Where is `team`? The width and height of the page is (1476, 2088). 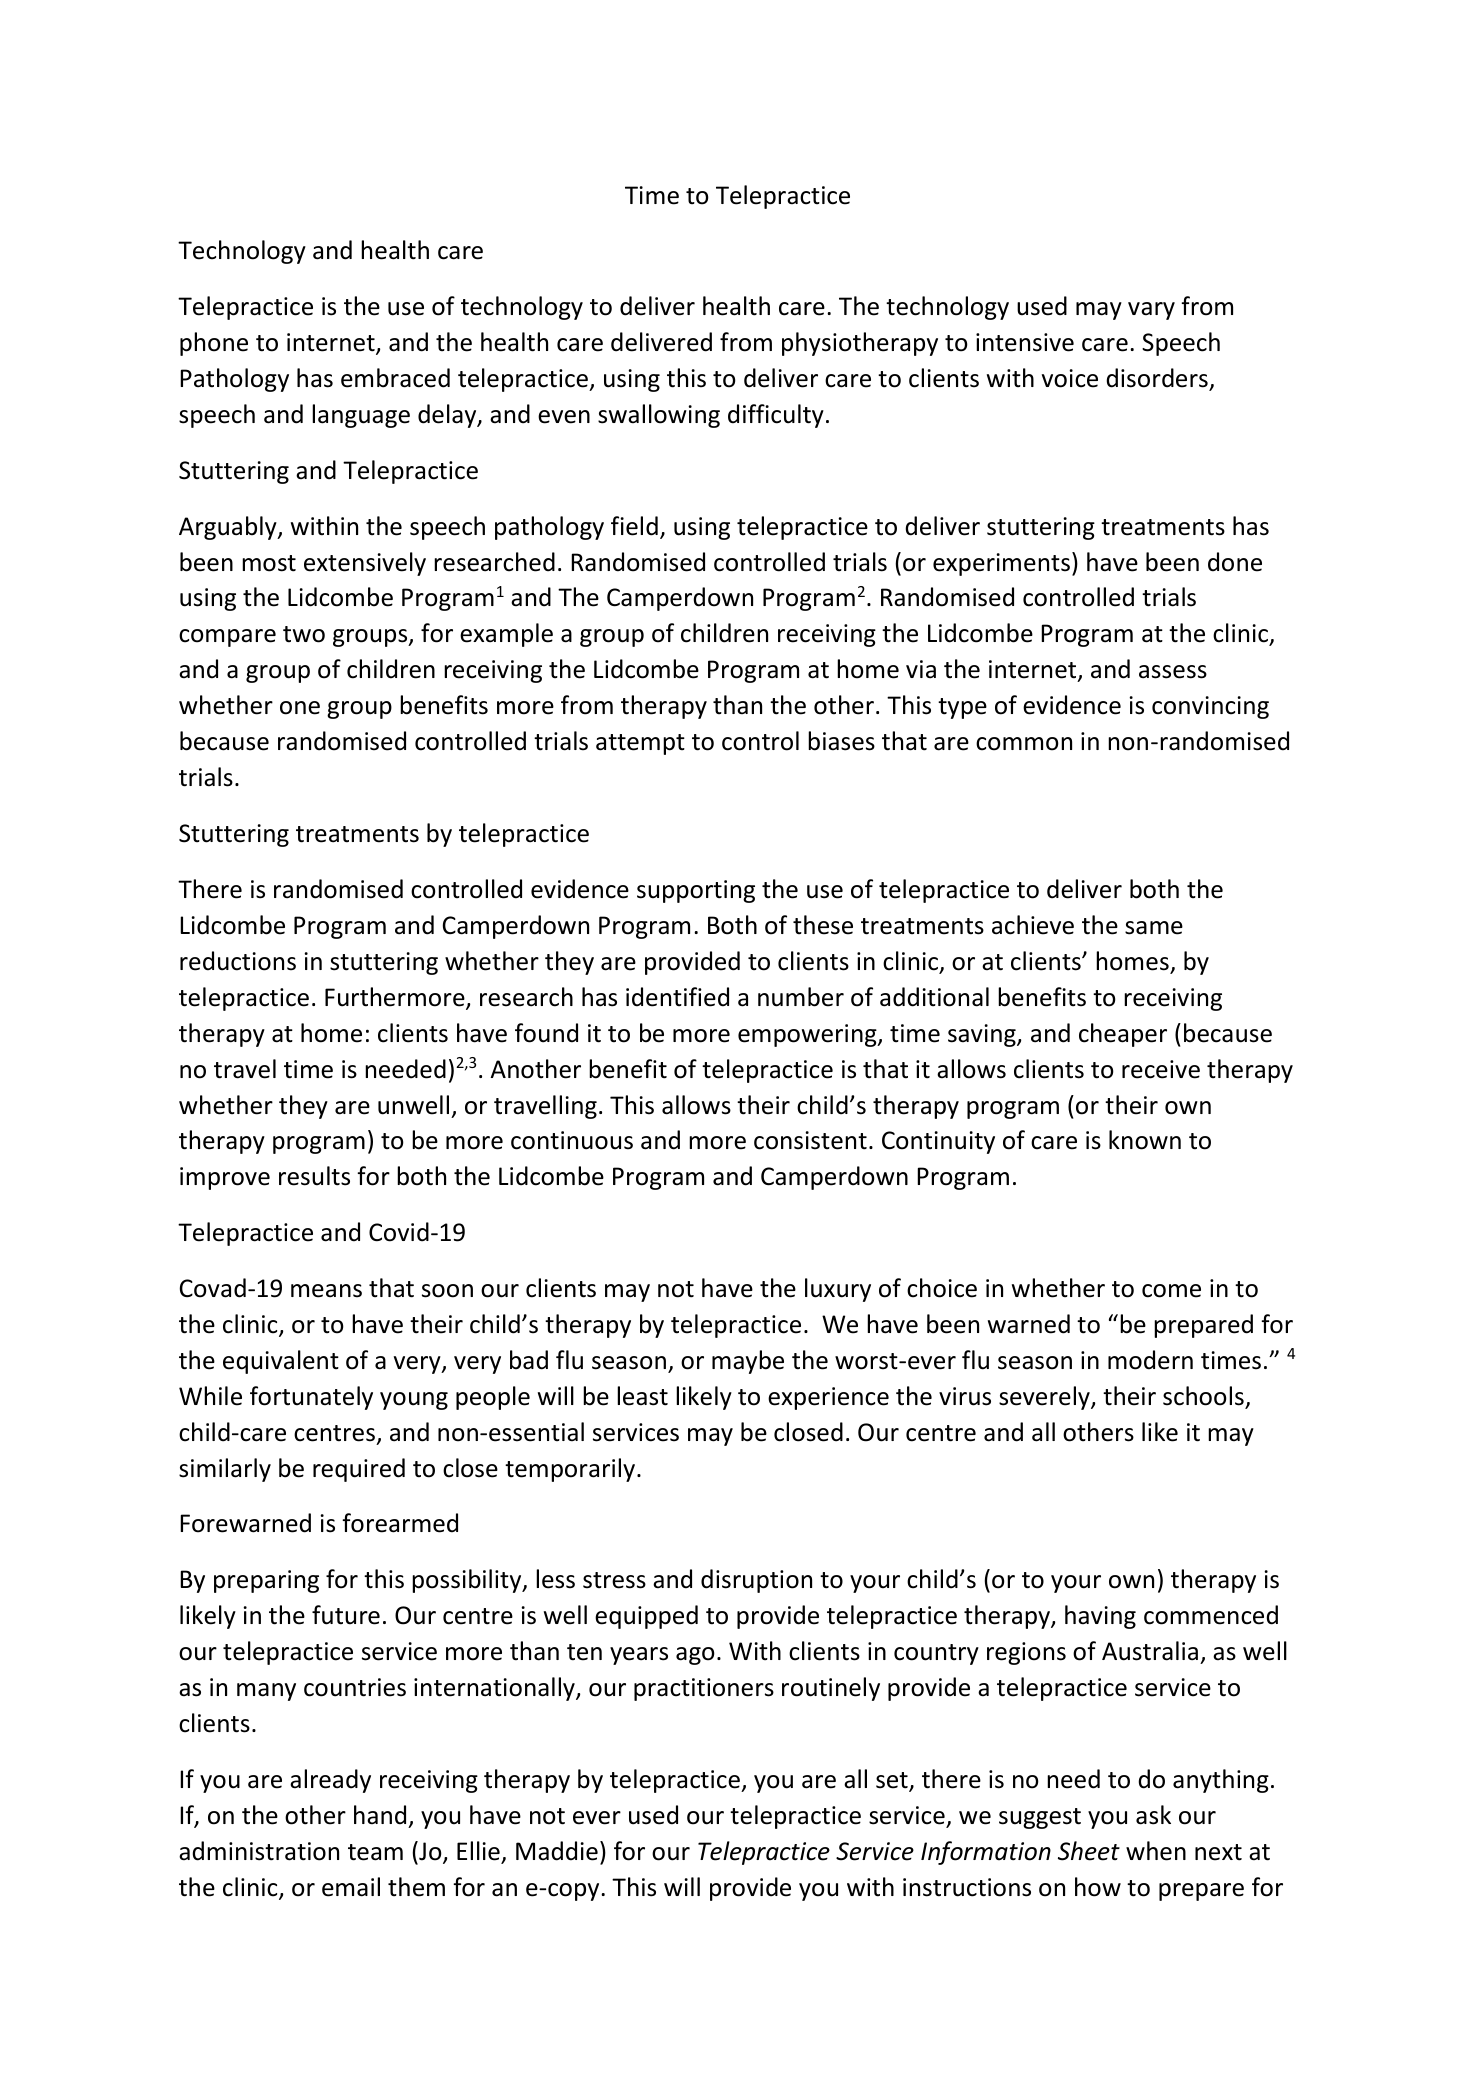
team is located at coordinates (375, 1852).
